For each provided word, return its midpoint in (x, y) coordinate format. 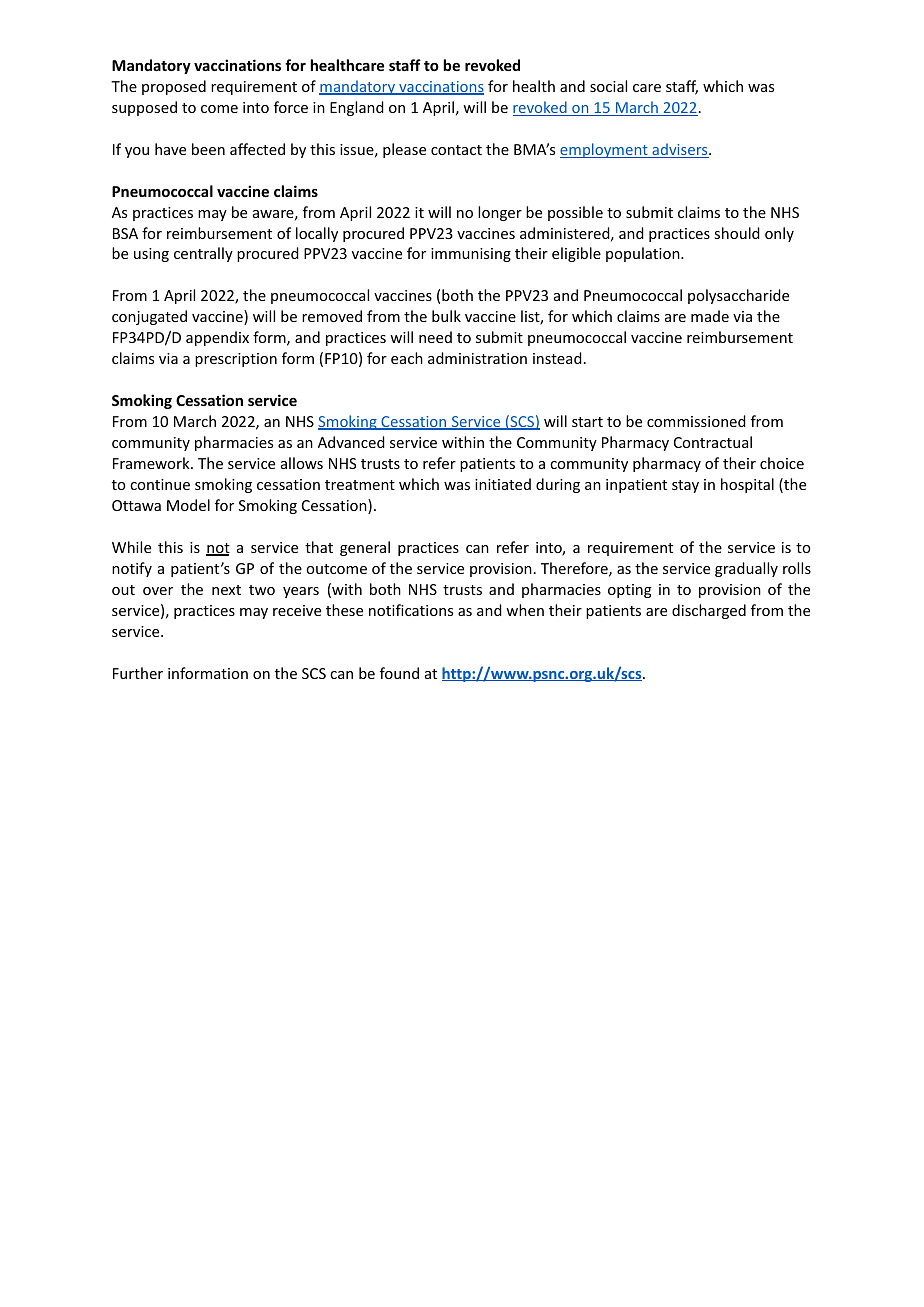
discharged (709, 611)
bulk (446, 316)
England (357, 108)
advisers (680, 150)
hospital (747, 485)
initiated (503, 484)
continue (160, 484)
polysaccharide (738, 296)
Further (138, 673)
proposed (174, 87)
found (399, 673)
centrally (203, 254)
